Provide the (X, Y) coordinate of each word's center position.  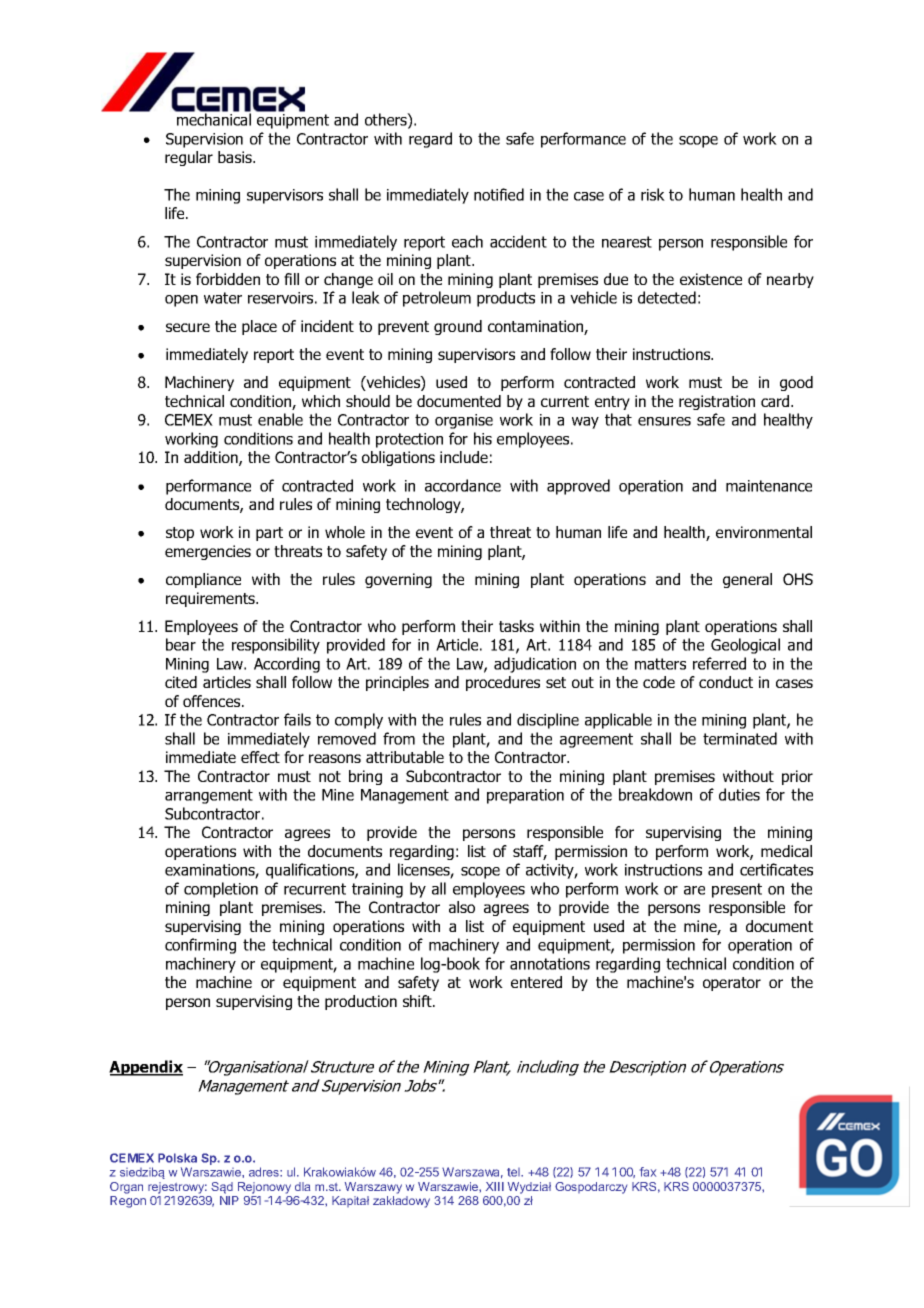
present (737, 890)
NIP (229, 1200)
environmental (764, 532)
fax (648, 1172)
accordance (463, 485)
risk (653, 194)
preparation (525, 796)
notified (499, 194)
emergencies (208, 552)
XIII (495, 1186)
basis (236, 157)
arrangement (209, 796)
